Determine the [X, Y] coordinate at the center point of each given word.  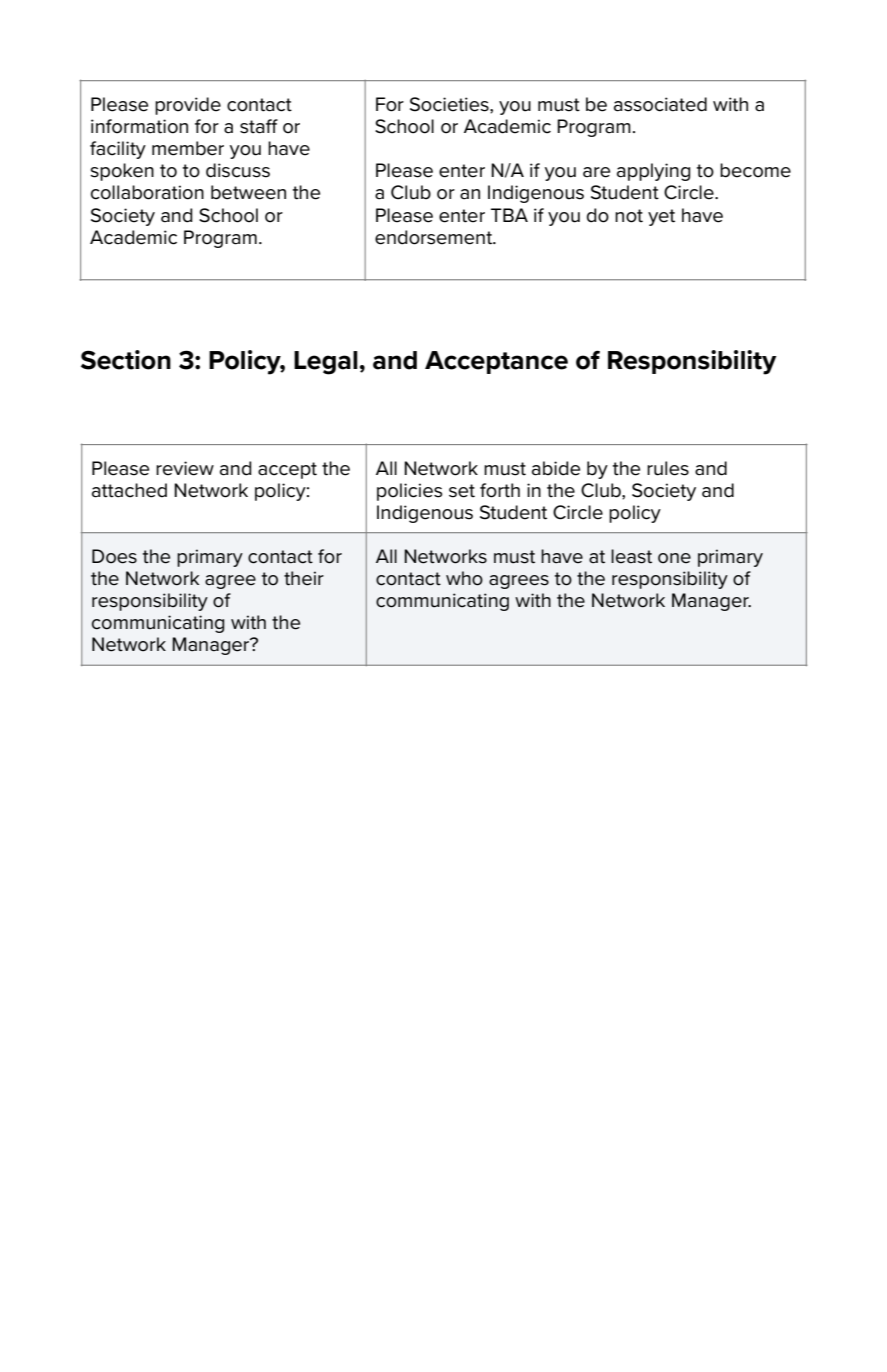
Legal [326, 363]
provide [188, 106]
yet [661, 217]
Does [114, 556]
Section [126, 360]
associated [660, 104]
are [596, 172]
